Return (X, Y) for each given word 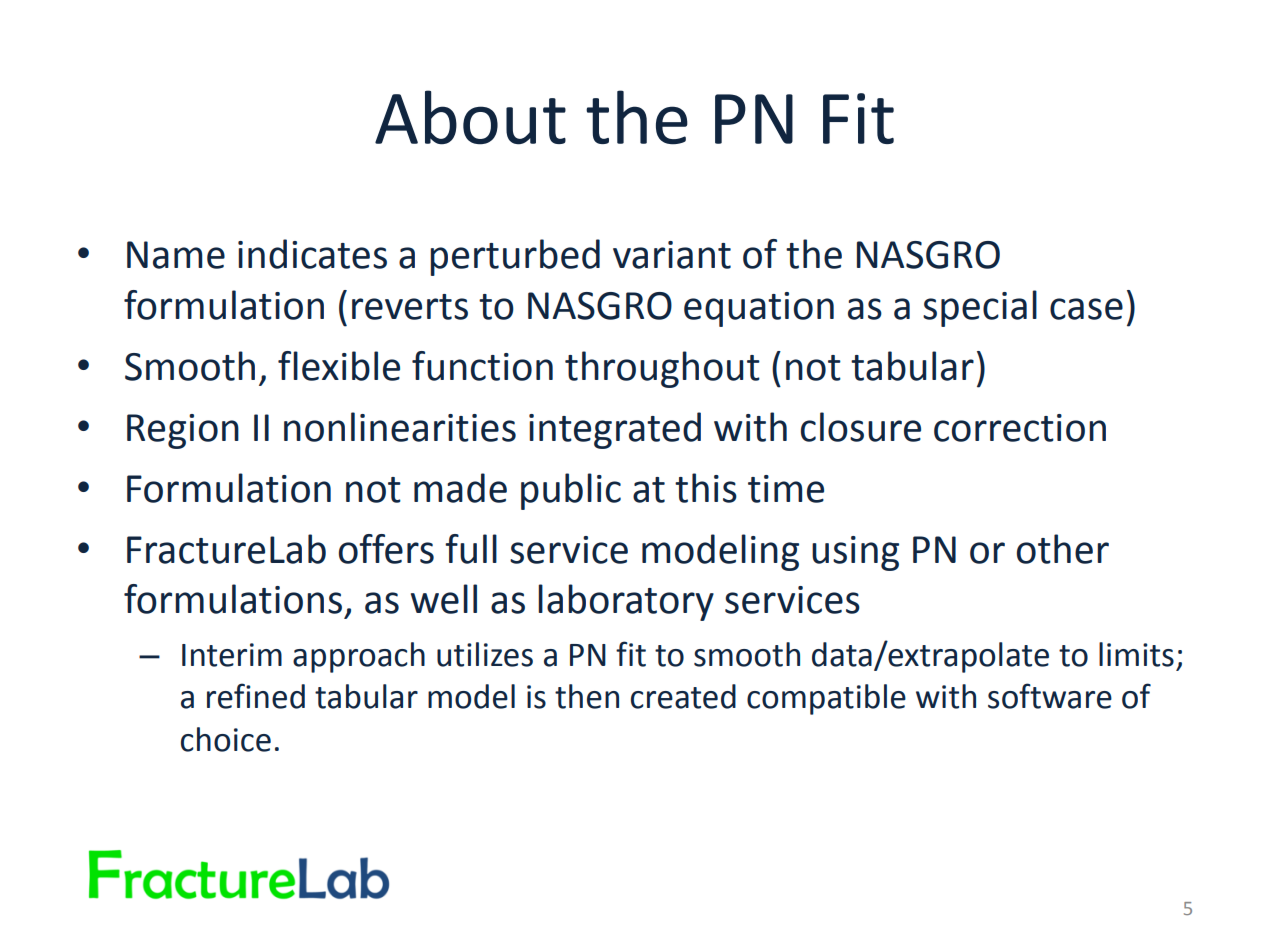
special (980, 308)
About (470, 117)
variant (672, 255)
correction (1020, 428)
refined (256, 696)
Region (183, 431)
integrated (615, 430)
